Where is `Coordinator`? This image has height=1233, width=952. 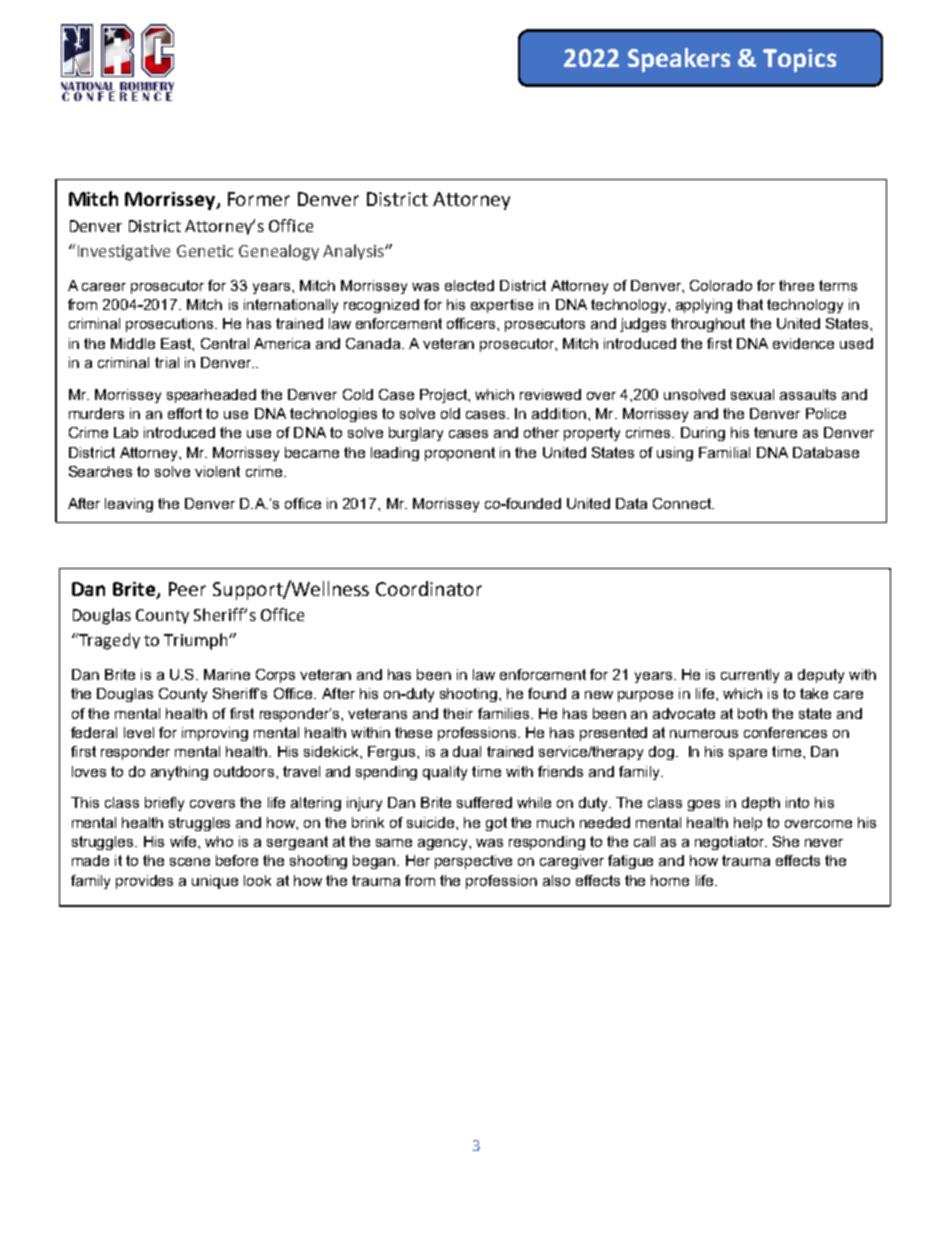 Coordinator is located at coordinates (429, 588).
